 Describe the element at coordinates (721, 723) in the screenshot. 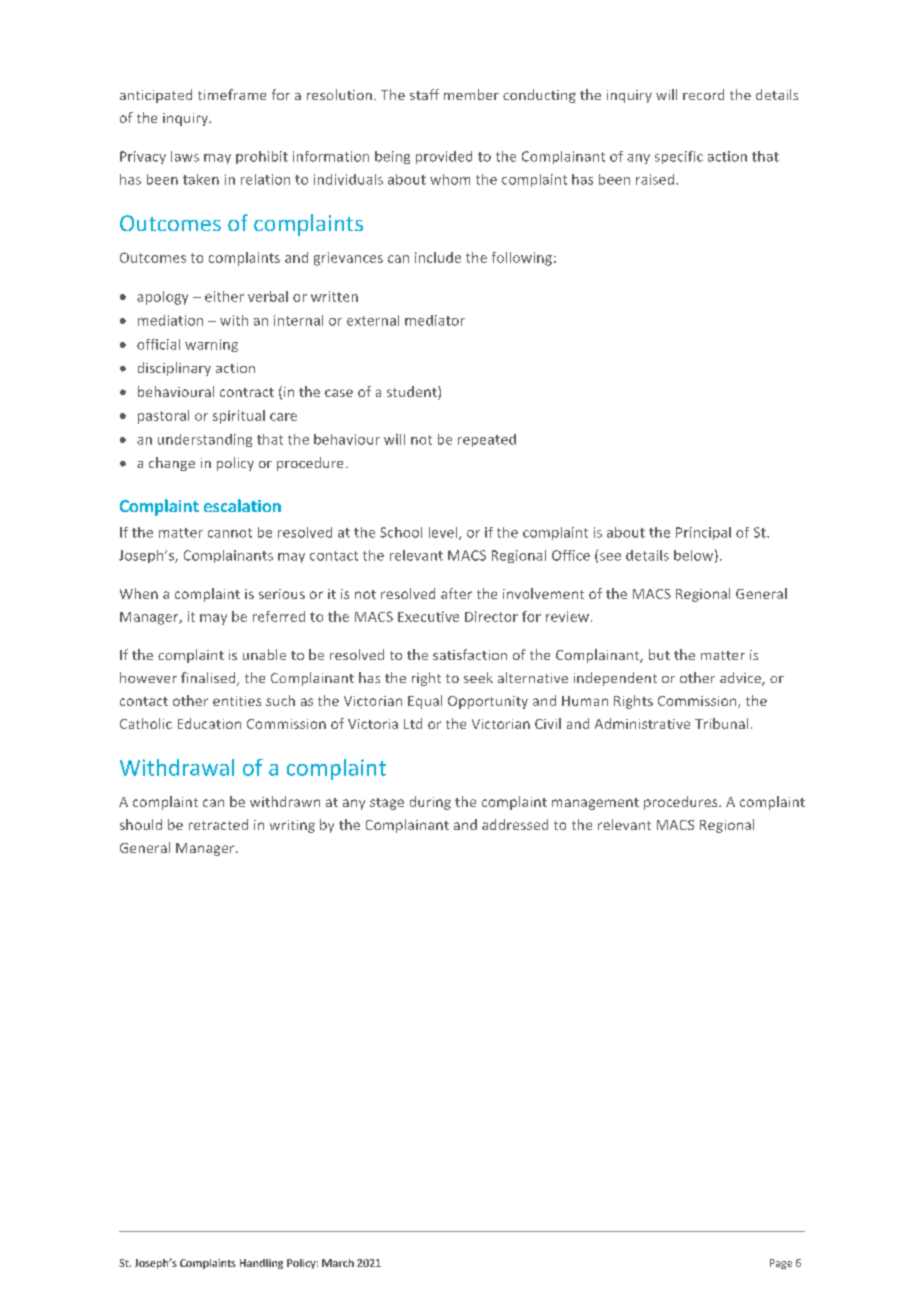

I see `Tribunal` at that location.
